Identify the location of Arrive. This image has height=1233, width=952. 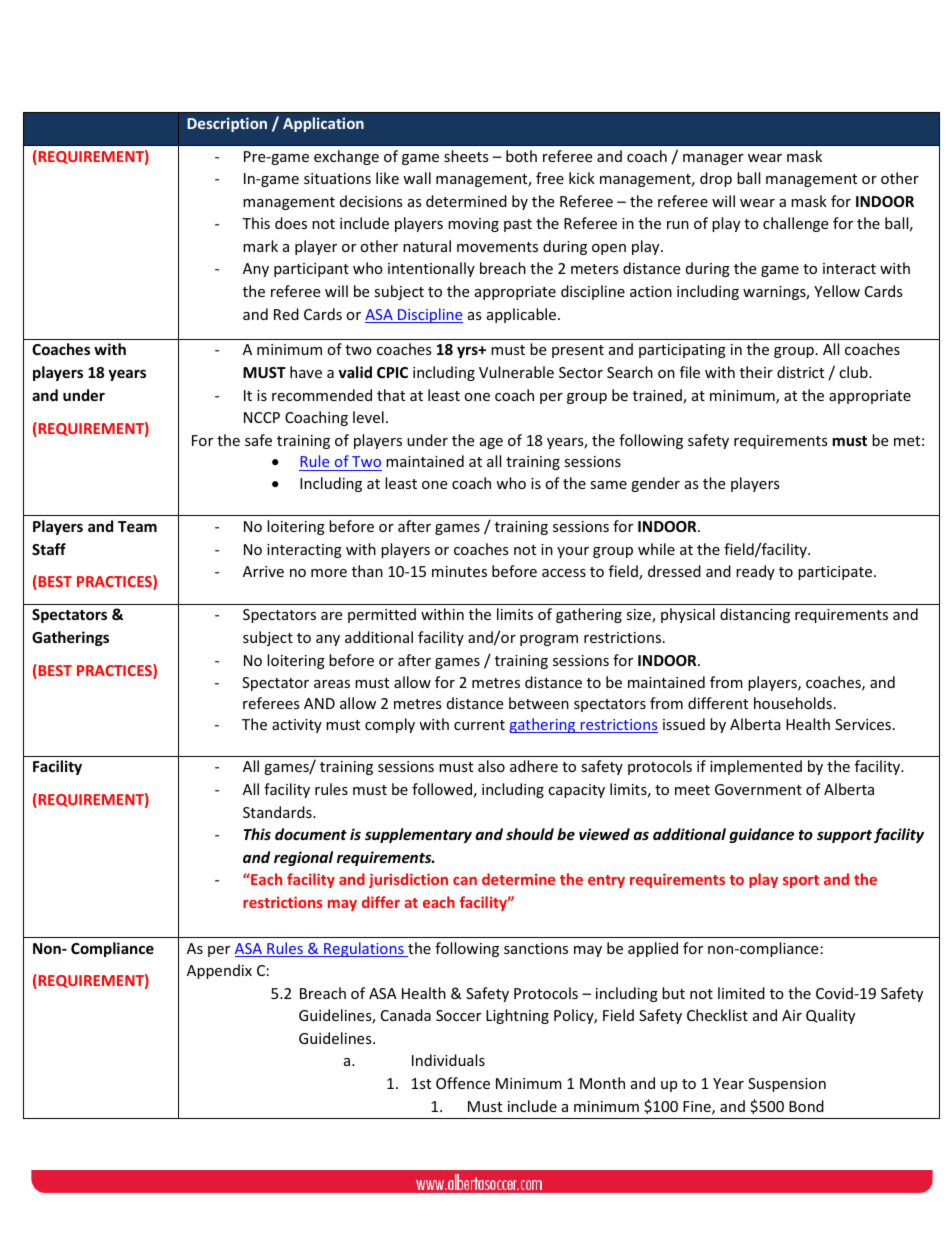
(263, 571).
